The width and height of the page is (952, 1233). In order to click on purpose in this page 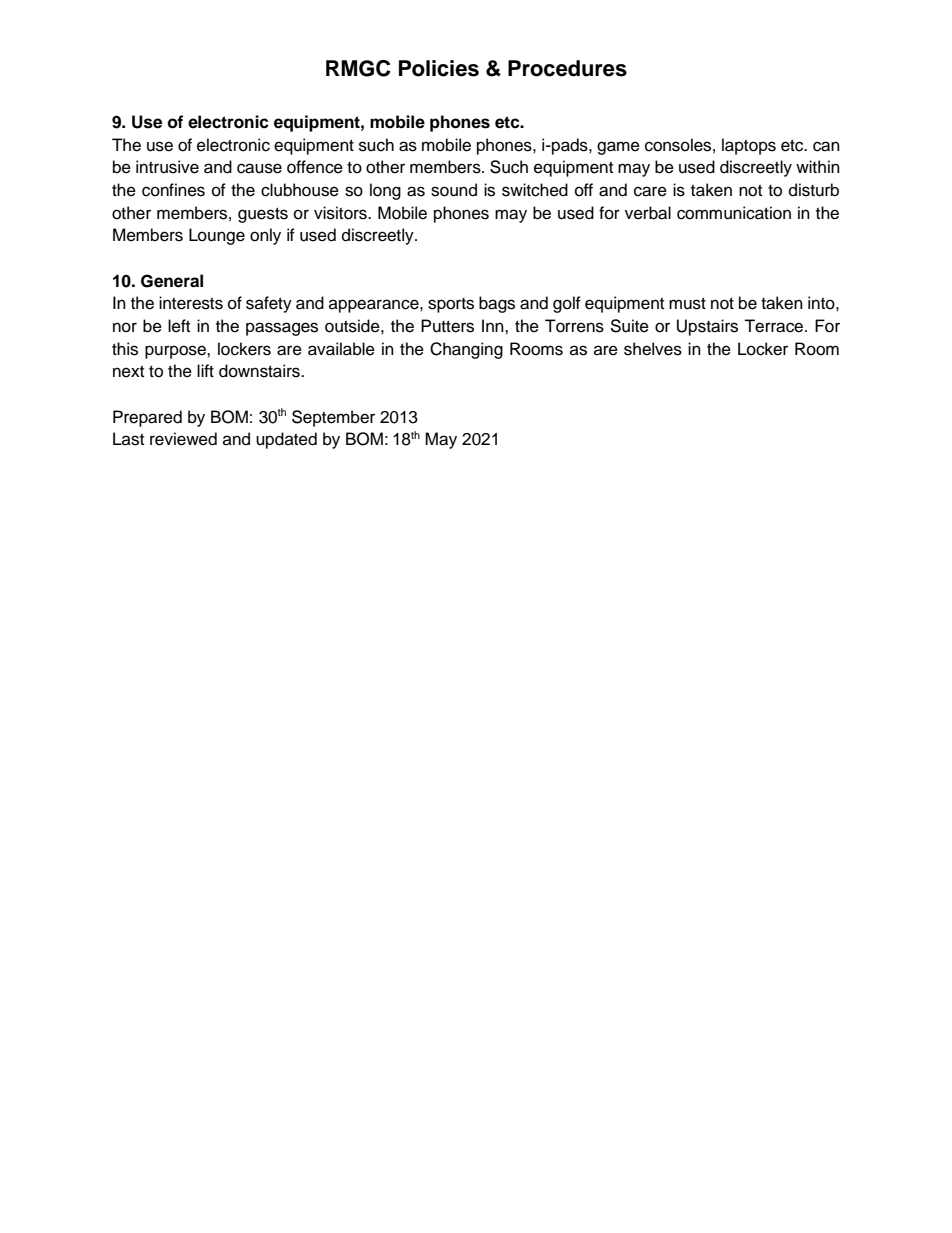, I will do `click(176, 352)`.
